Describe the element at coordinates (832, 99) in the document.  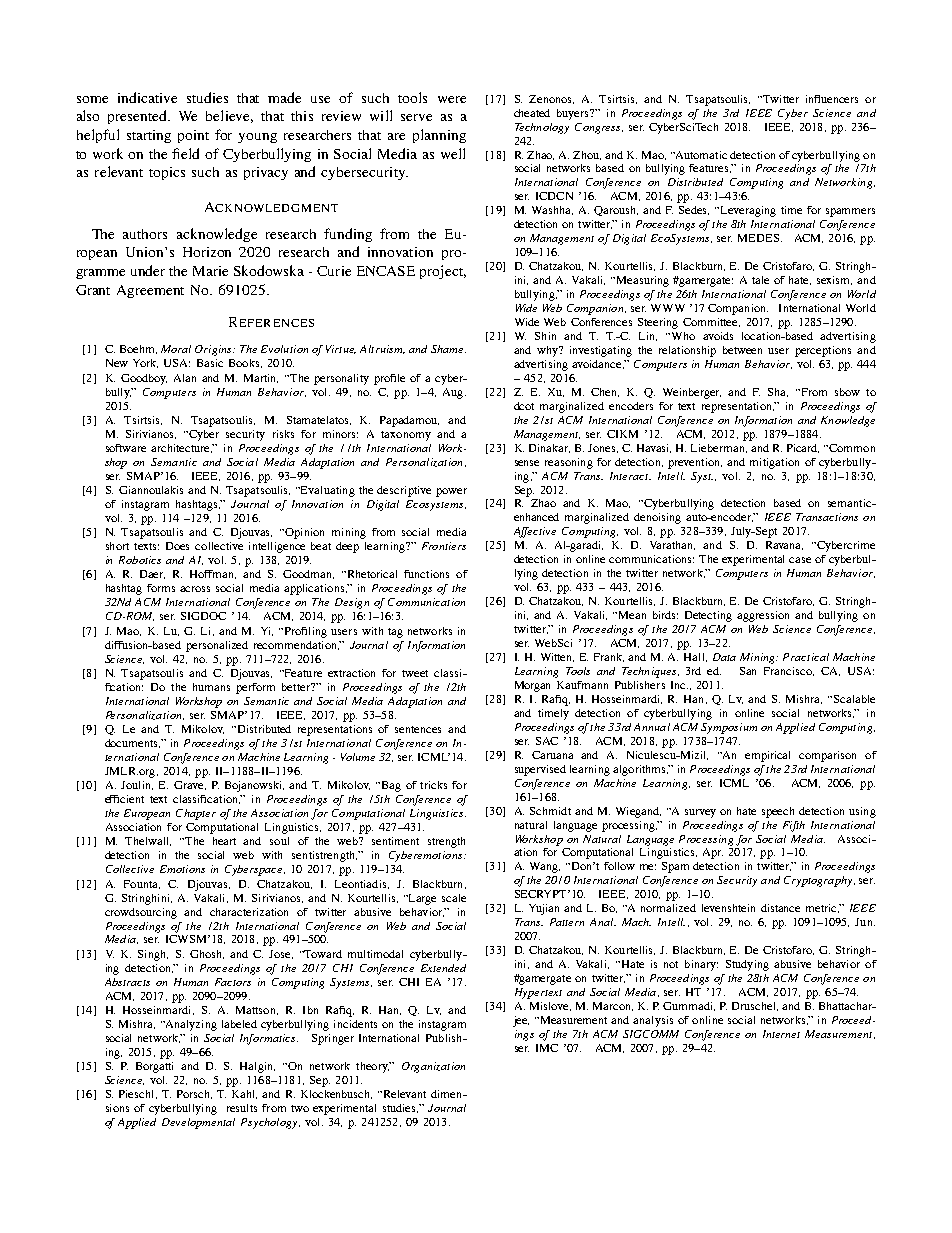
I see `influencers` at that location.
